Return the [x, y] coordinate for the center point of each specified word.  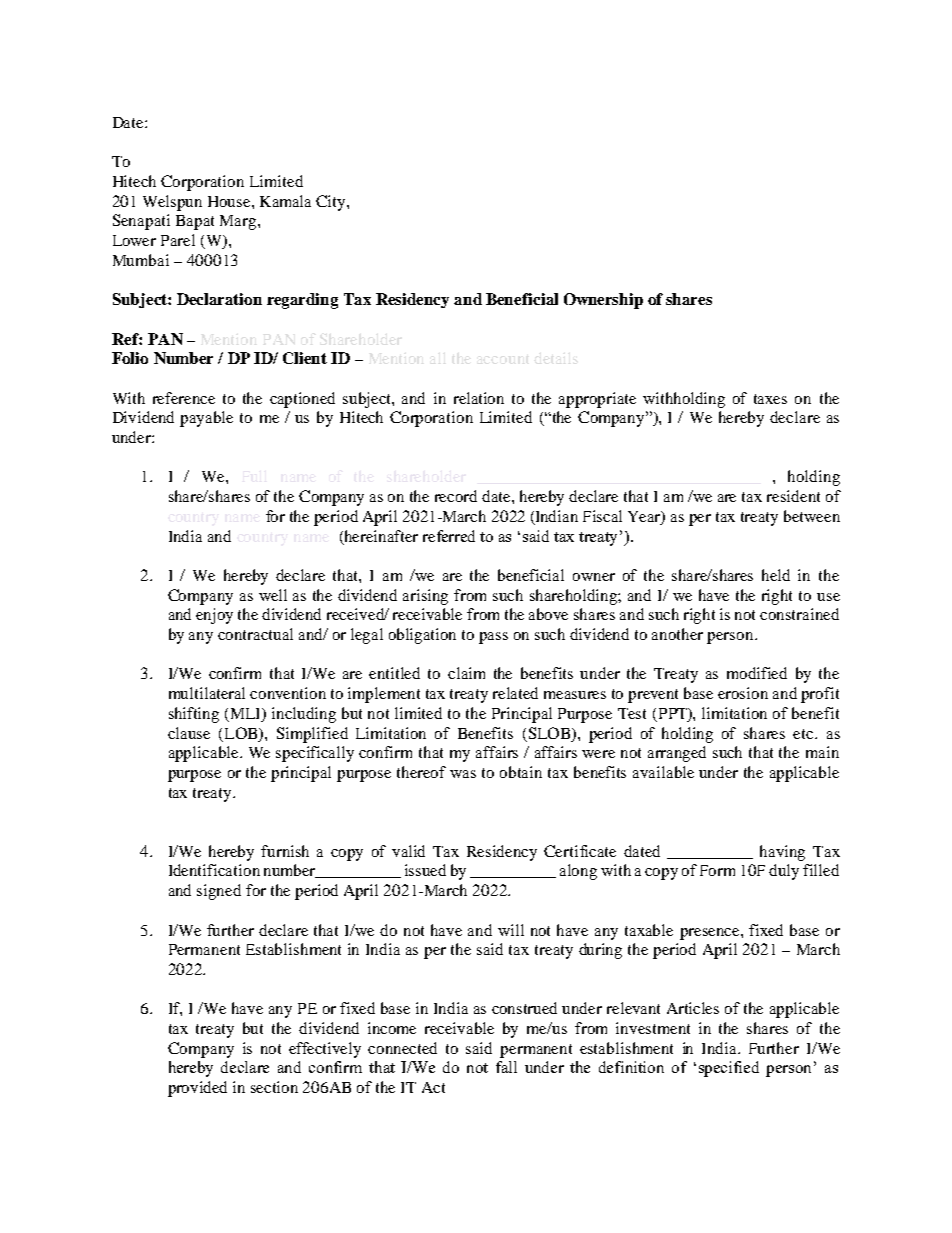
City [332, 203]
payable [206, 419]
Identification [214, 870]
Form [717, 870]
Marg [239, 222]
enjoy [214, 616]
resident [793, 496]
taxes [770, 399]
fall [506, 1067]
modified [757, 673]
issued [425, 870]
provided [197, 1089]
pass [493, 638]
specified [729, 1069]
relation [479, 398]
